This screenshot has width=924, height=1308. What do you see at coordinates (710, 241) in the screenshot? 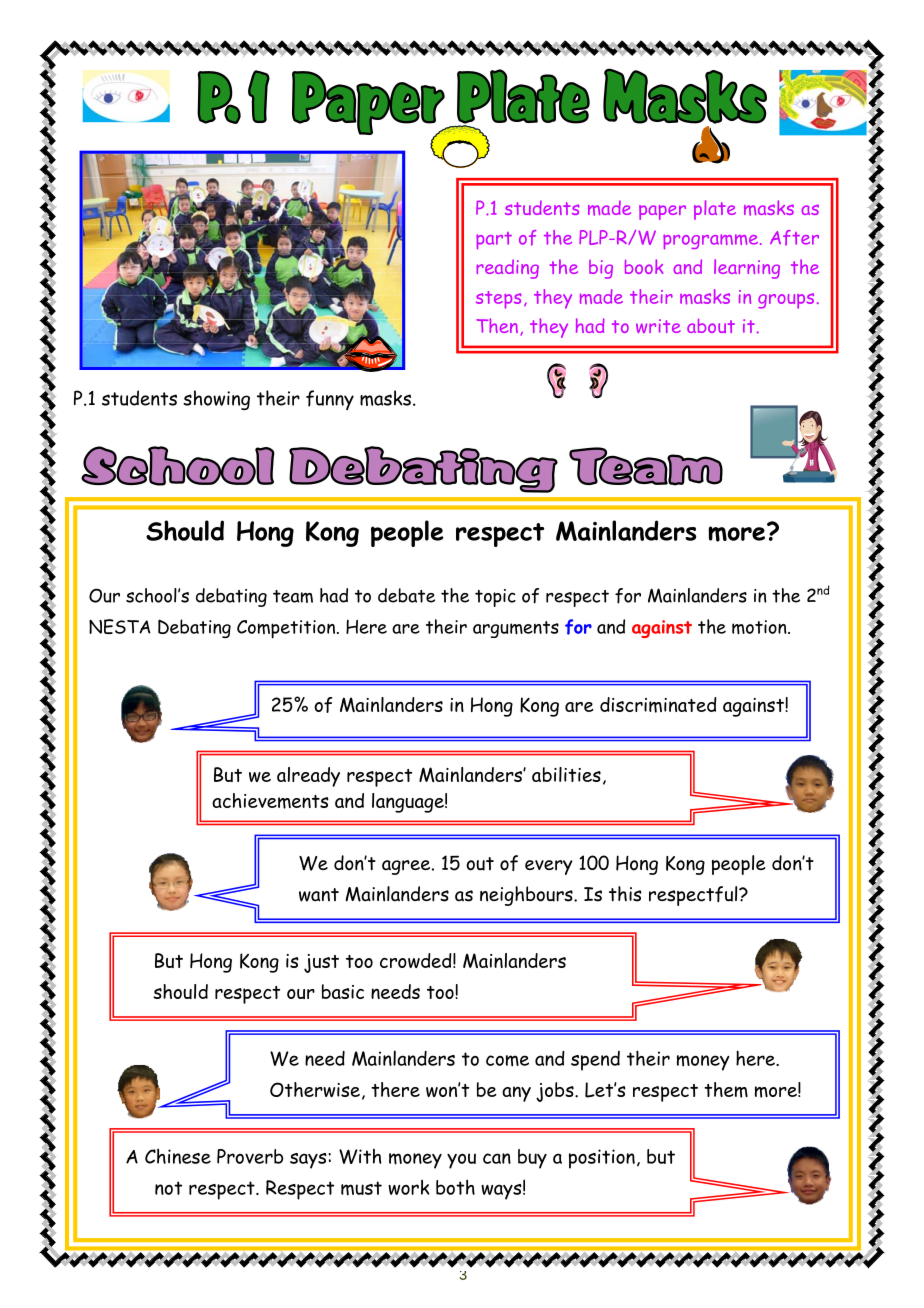
I see `programme` at bounding box center [710, 241].
